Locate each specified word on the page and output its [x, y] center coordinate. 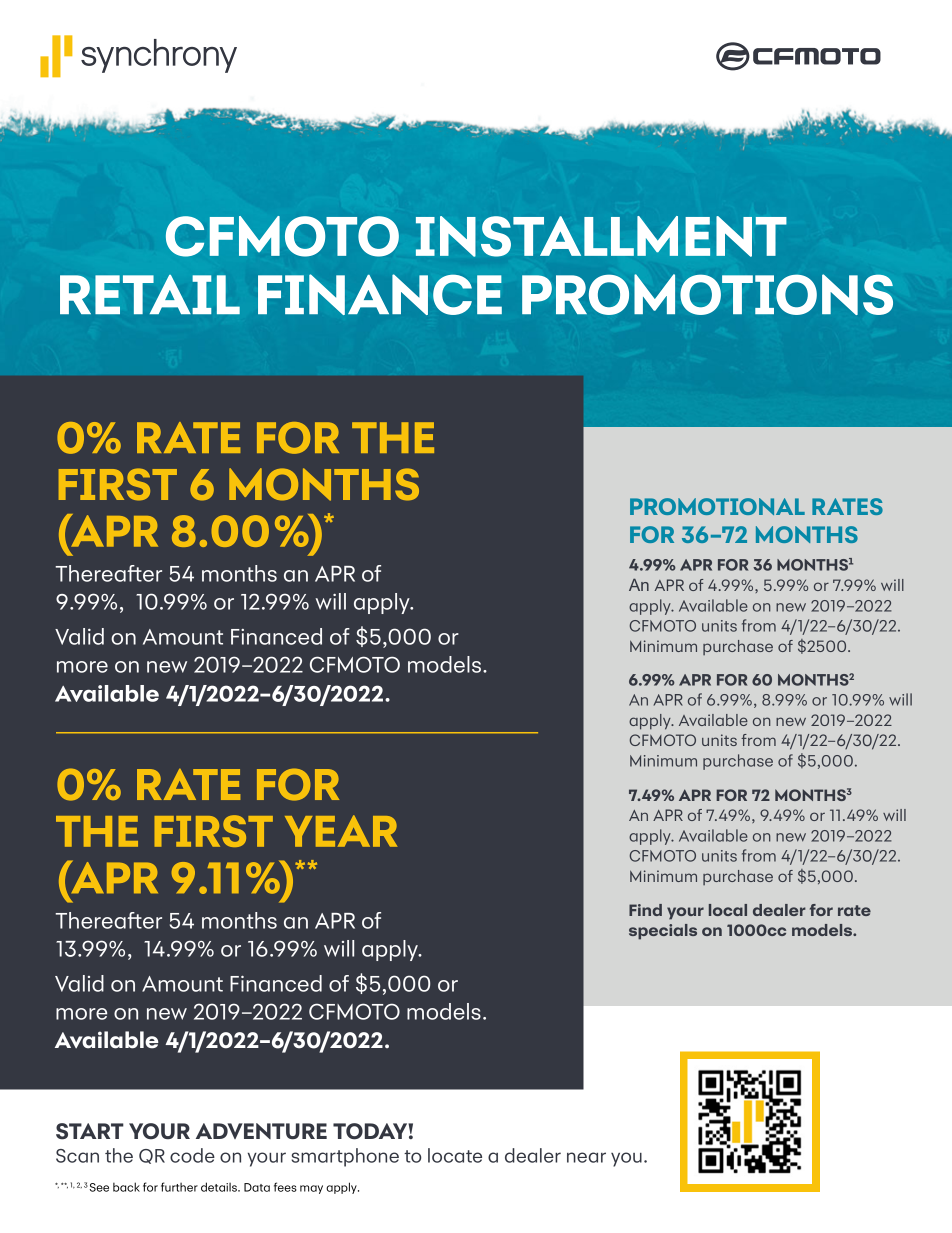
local [728, 910]
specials [663, 932]
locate [455, 1155]
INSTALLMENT [601, 236]
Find [645, 910]
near [586, 1157]
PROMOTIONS [707, 294]
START [90, 1131]
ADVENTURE [261, 1131]
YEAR [341, 831]
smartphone [345, 1157]
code [192, 1155]
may [311, 1189]
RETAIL [150, 294]
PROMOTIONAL [717, 506]
